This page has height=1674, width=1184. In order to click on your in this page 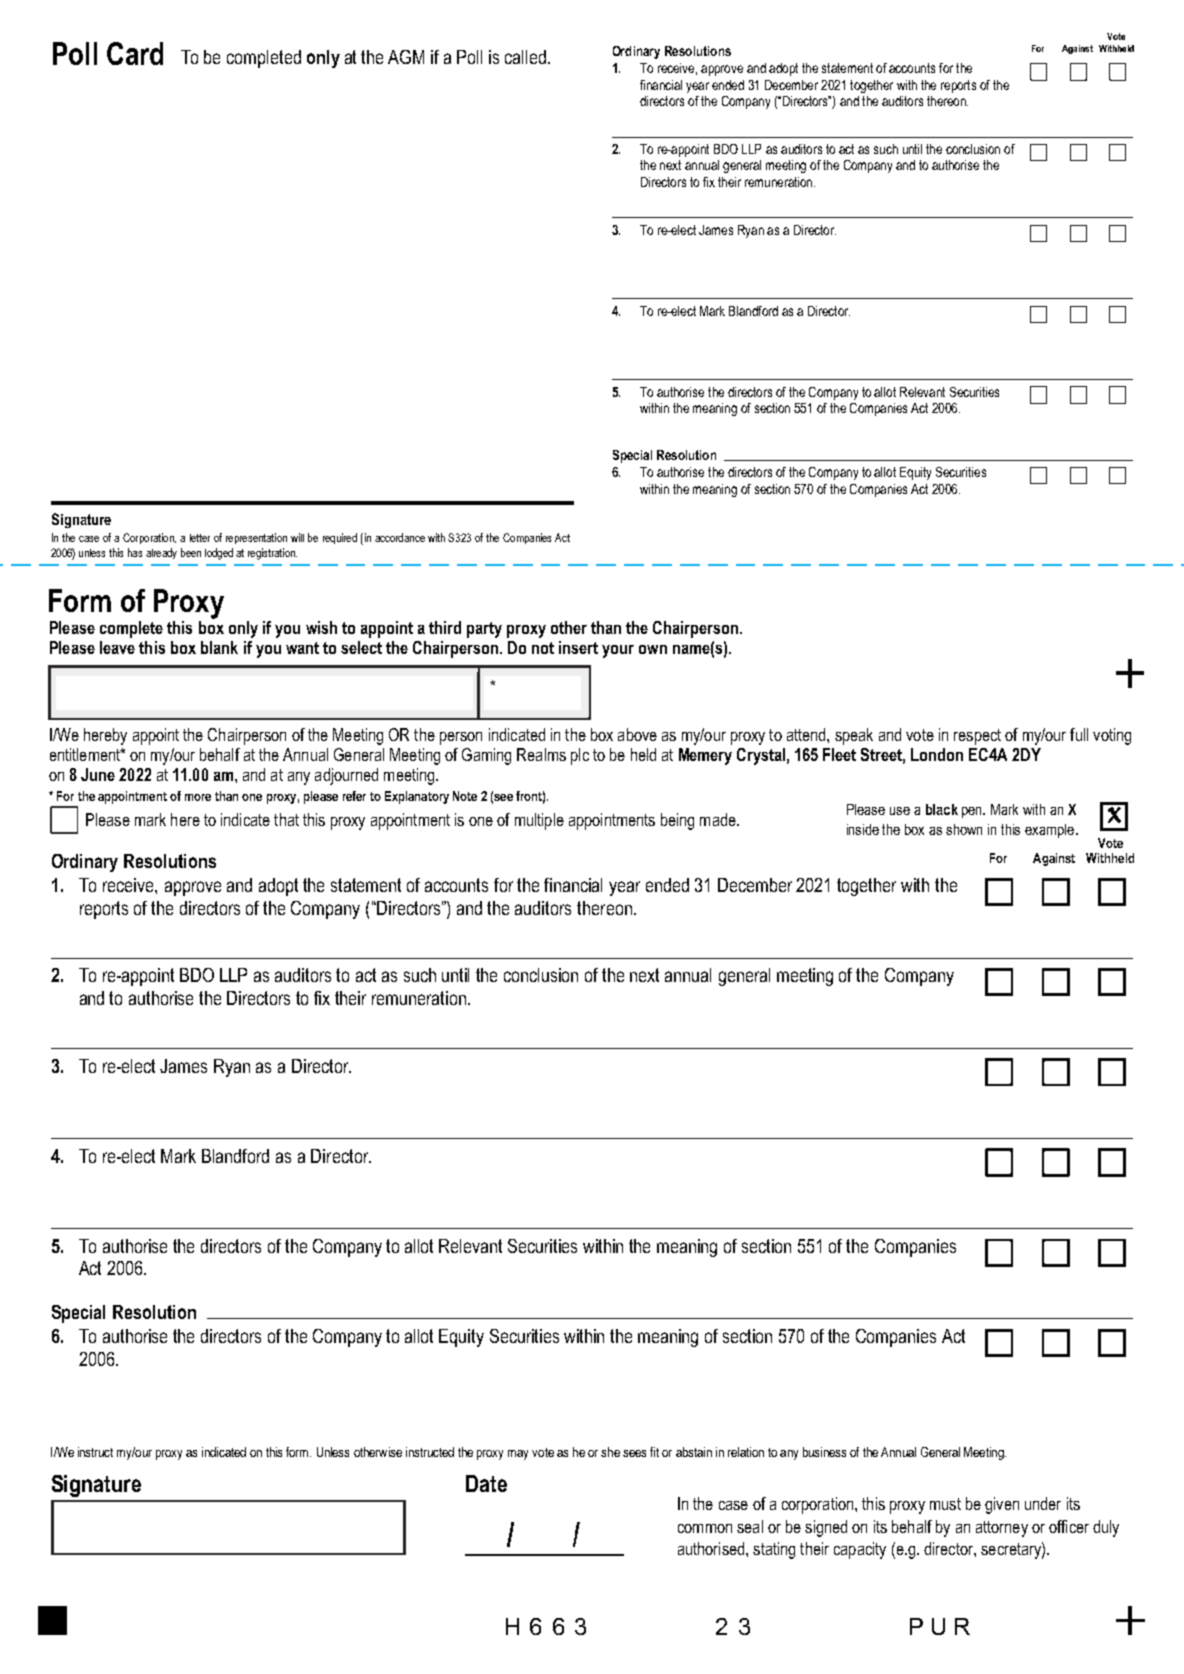, I will do `click(618, 651)`.
